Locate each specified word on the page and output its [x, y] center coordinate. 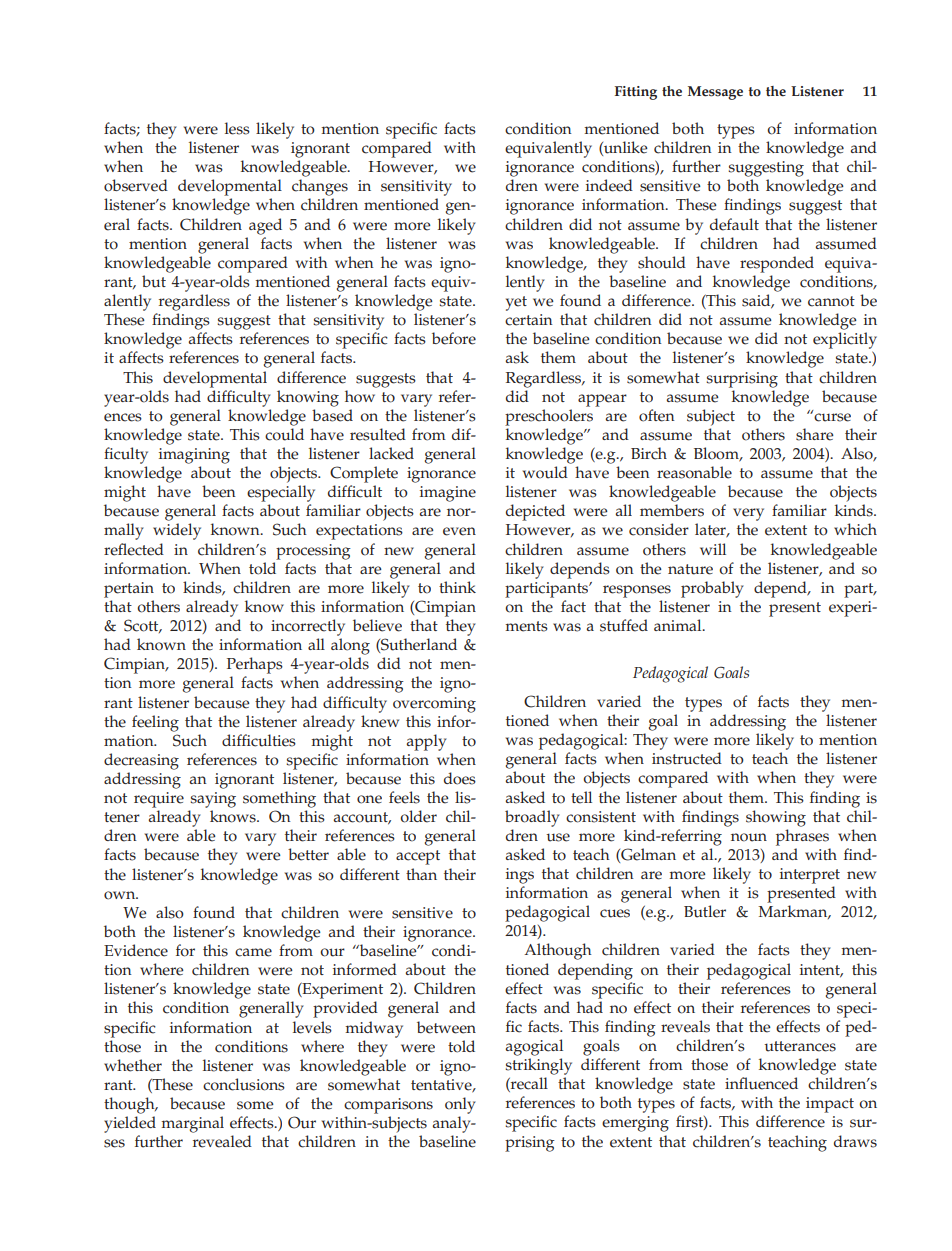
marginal [192, 1124]
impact [830, 1105]
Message [715, 93]
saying [213, 800]
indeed [609, 185]
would [545, 472]
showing [776, 818]
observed [136, 185]
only [460, 1105]
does [460, 778]
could [284, 434]
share [815, 434]
